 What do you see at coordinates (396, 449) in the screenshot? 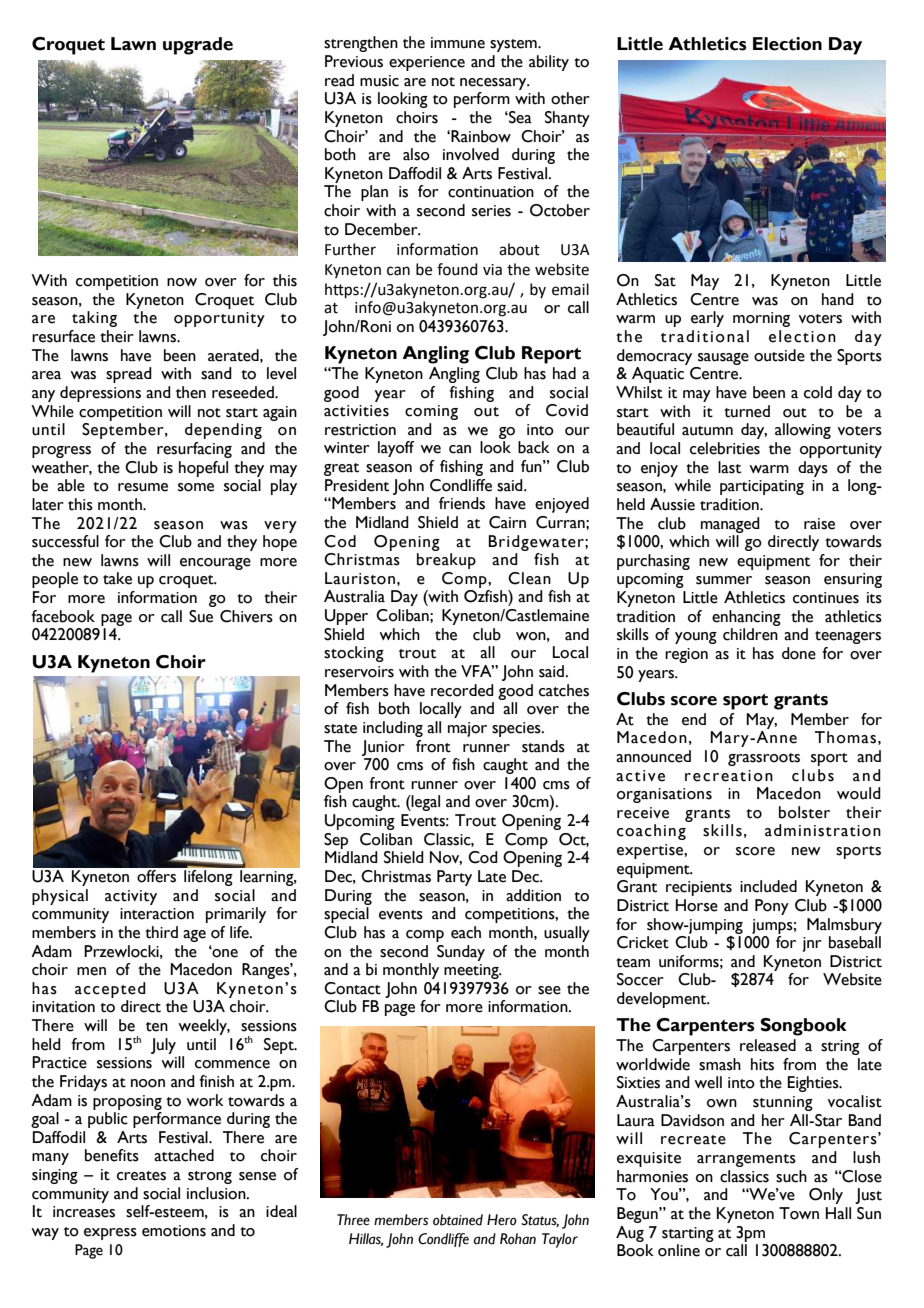
I see `layoff` at bounding box center [396, 449].
